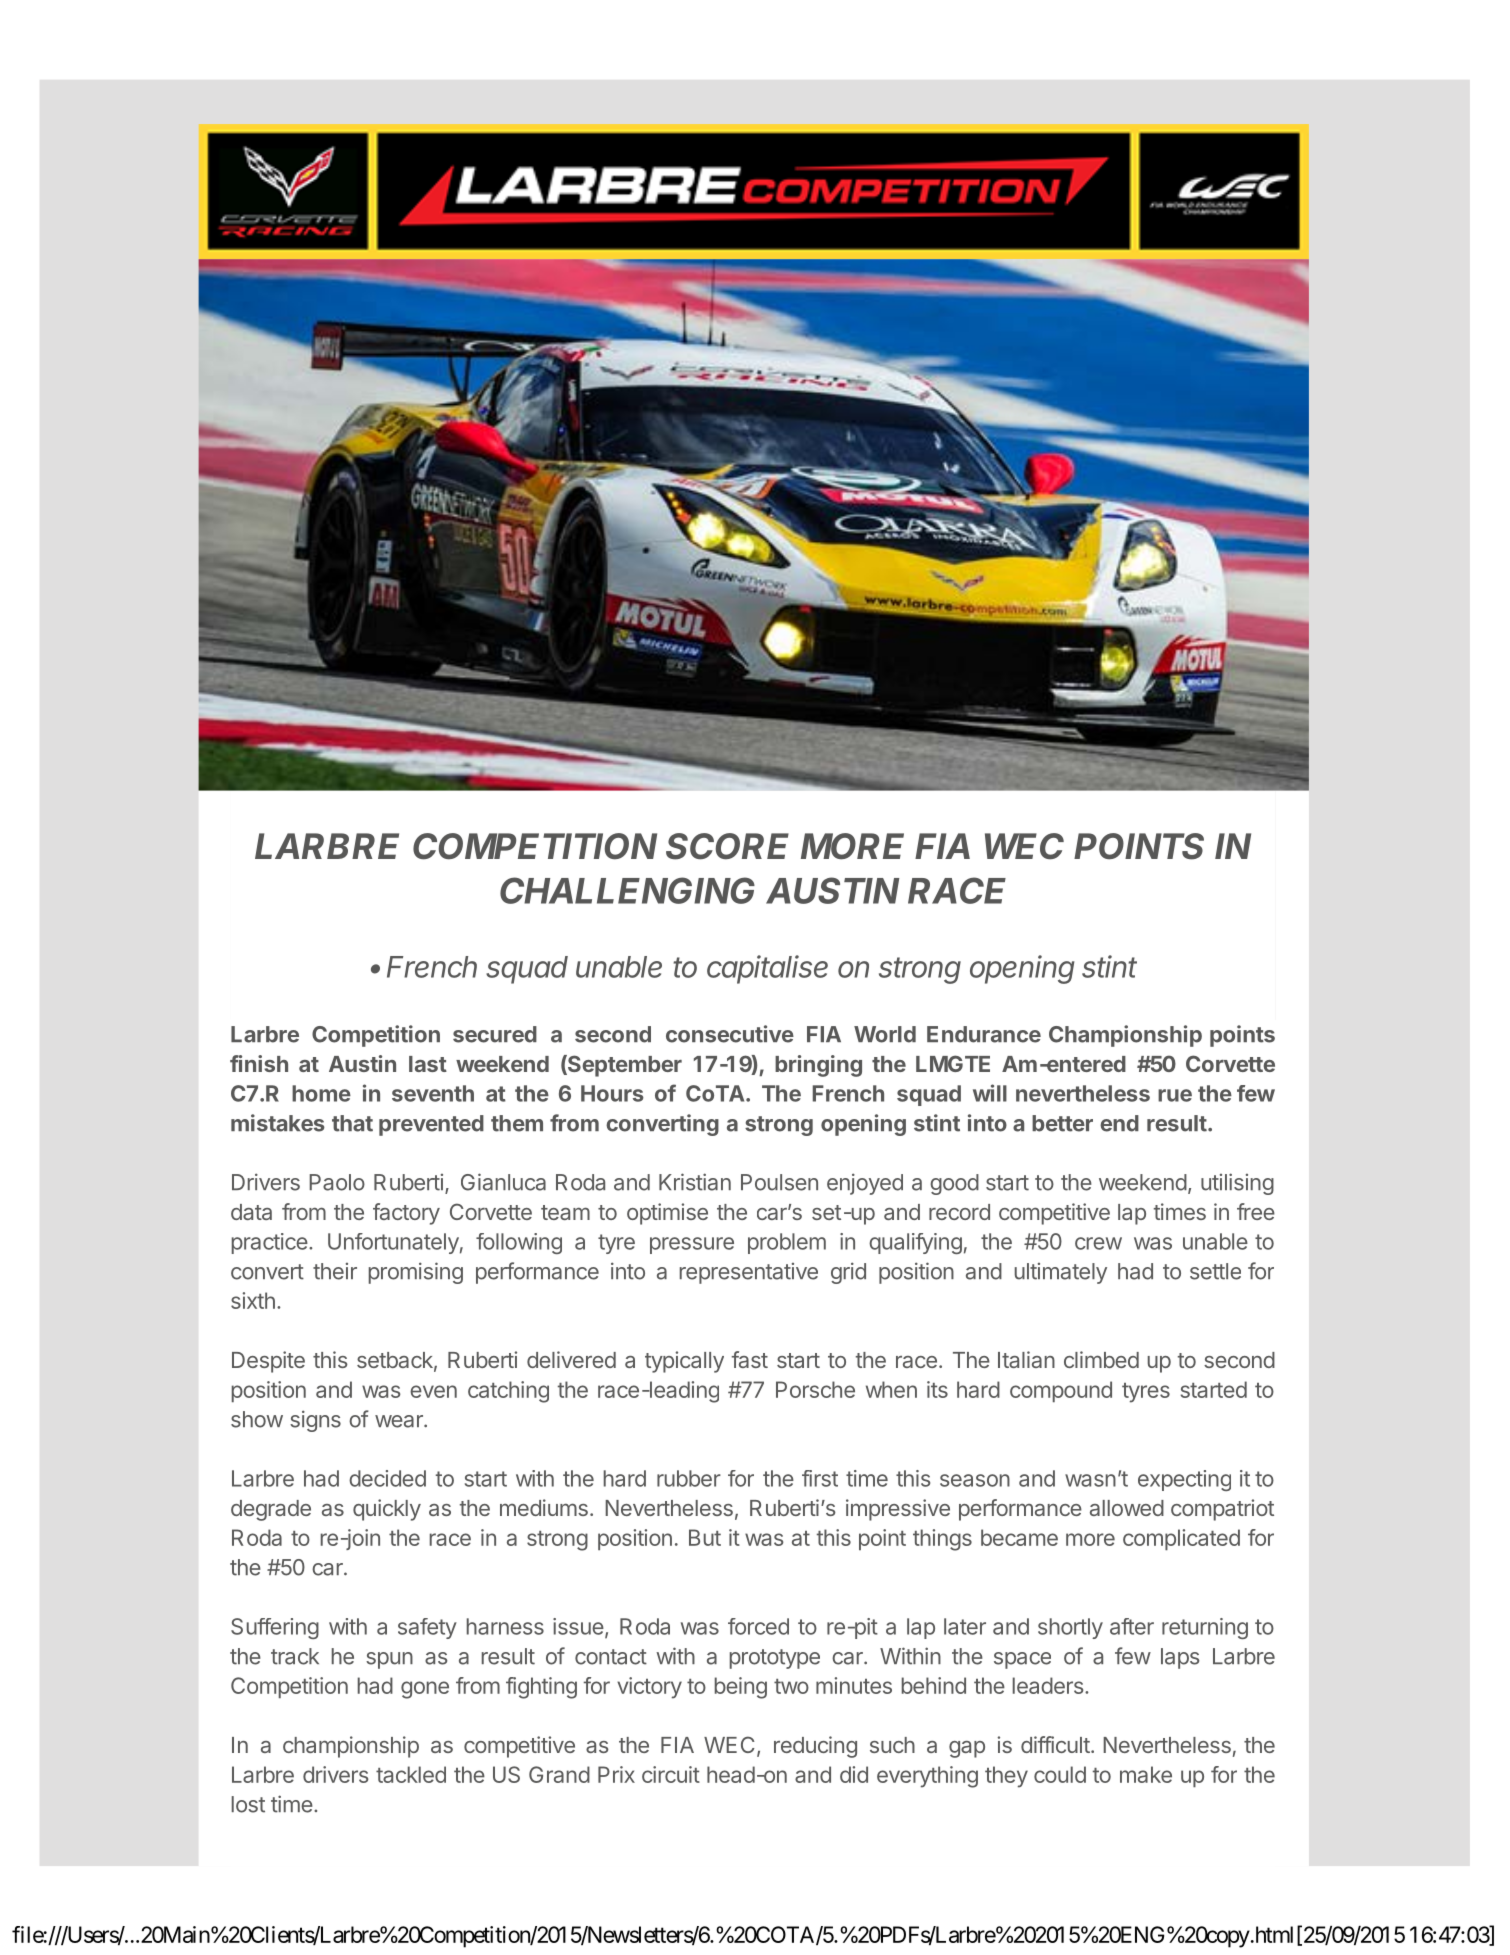 The width and height of the screenshot is (1510, 1955). I want to click on SCORE, so click(727, 846).
